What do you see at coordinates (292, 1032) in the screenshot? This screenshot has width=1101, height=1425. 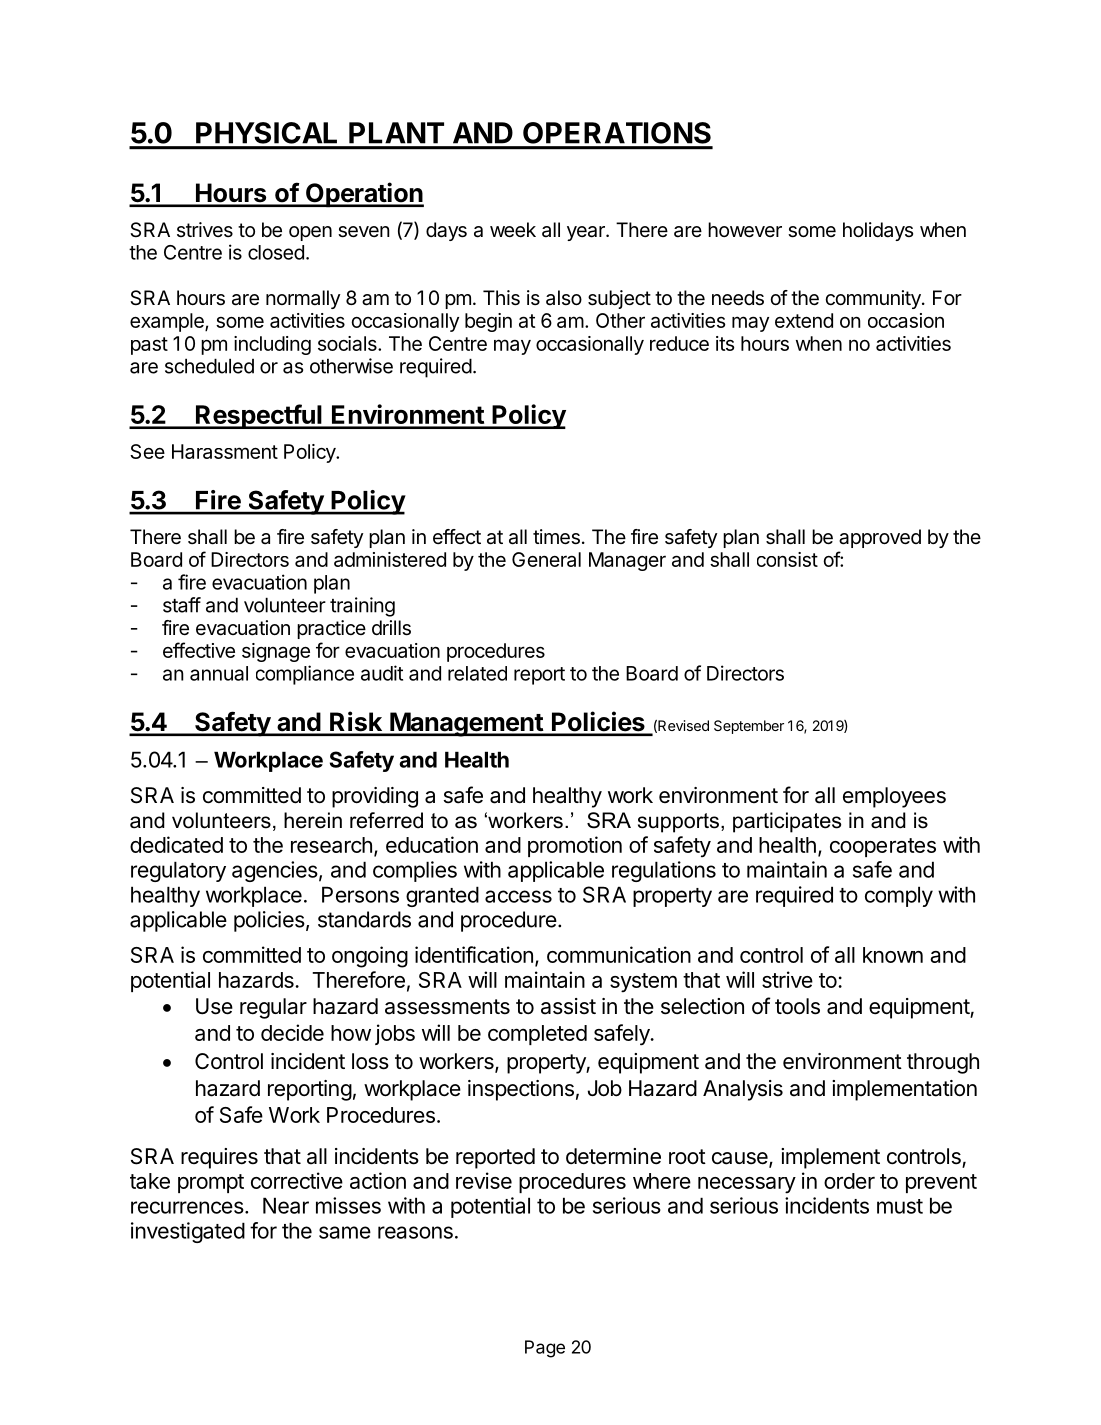 I see `decide` at bounding box center [292, 1032].
